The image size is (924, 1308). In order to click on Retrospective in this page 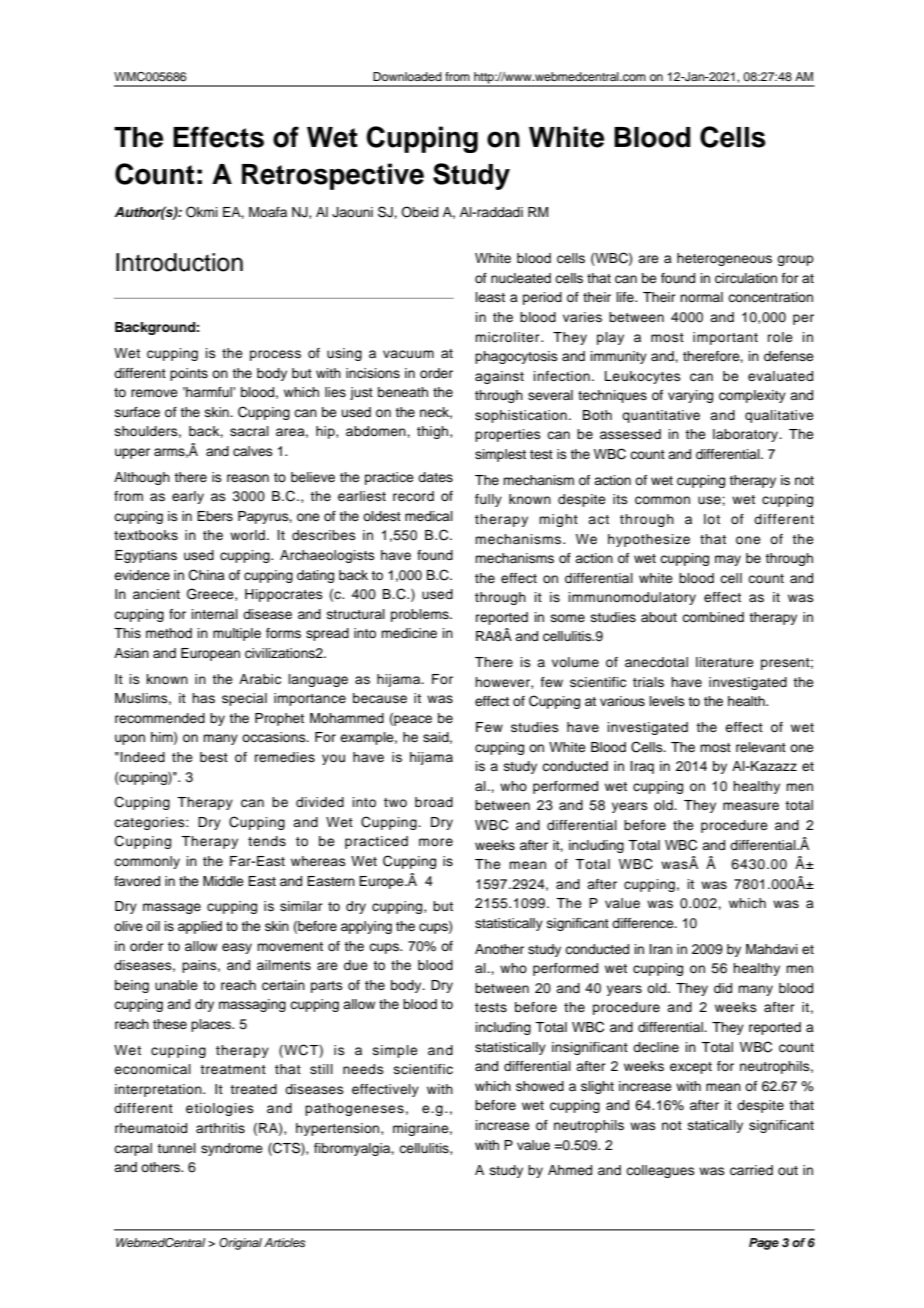, I will do `click(333, 176)`.
